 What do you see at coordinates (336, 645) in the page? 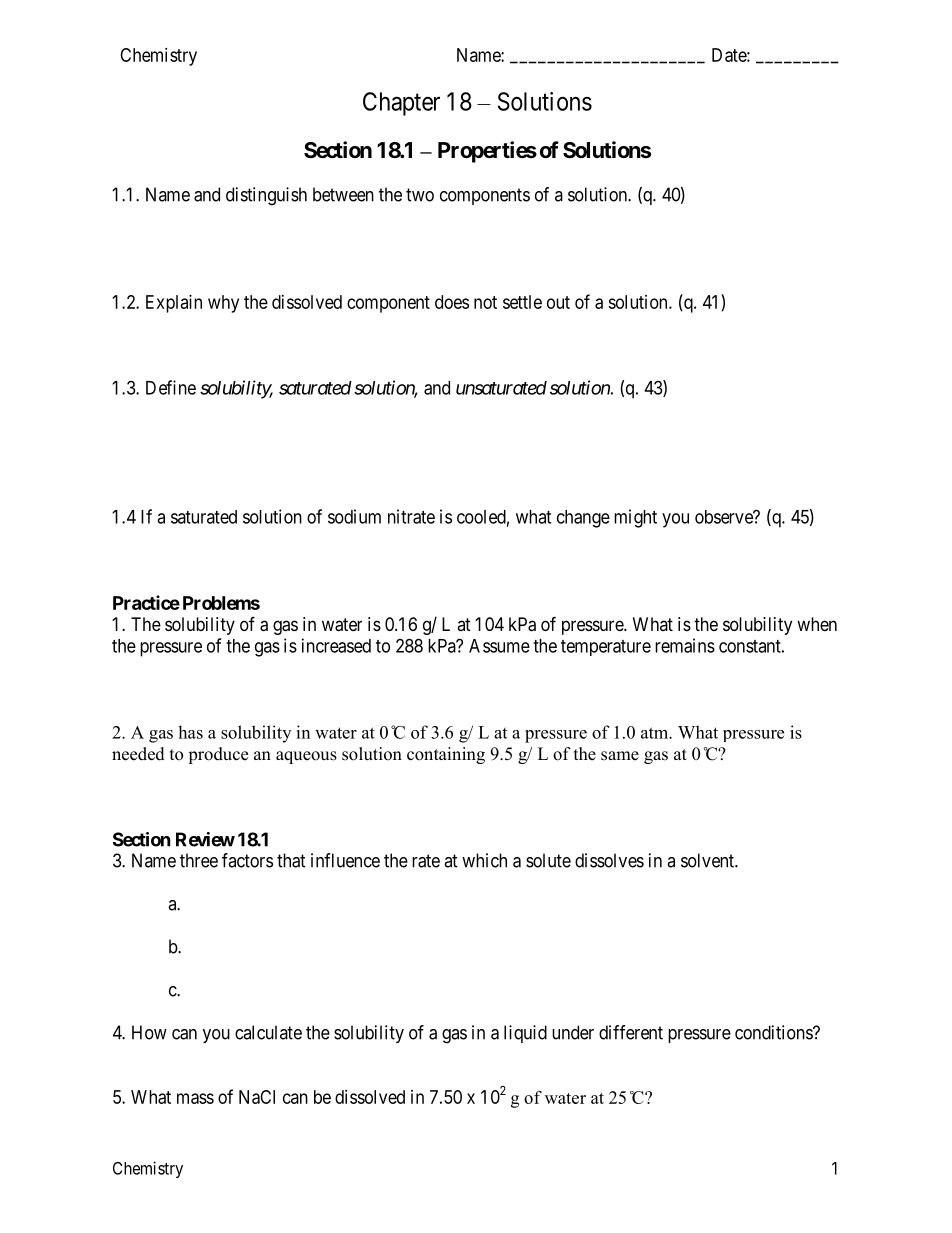
I see `increased` at bounding box center [336, 645].
